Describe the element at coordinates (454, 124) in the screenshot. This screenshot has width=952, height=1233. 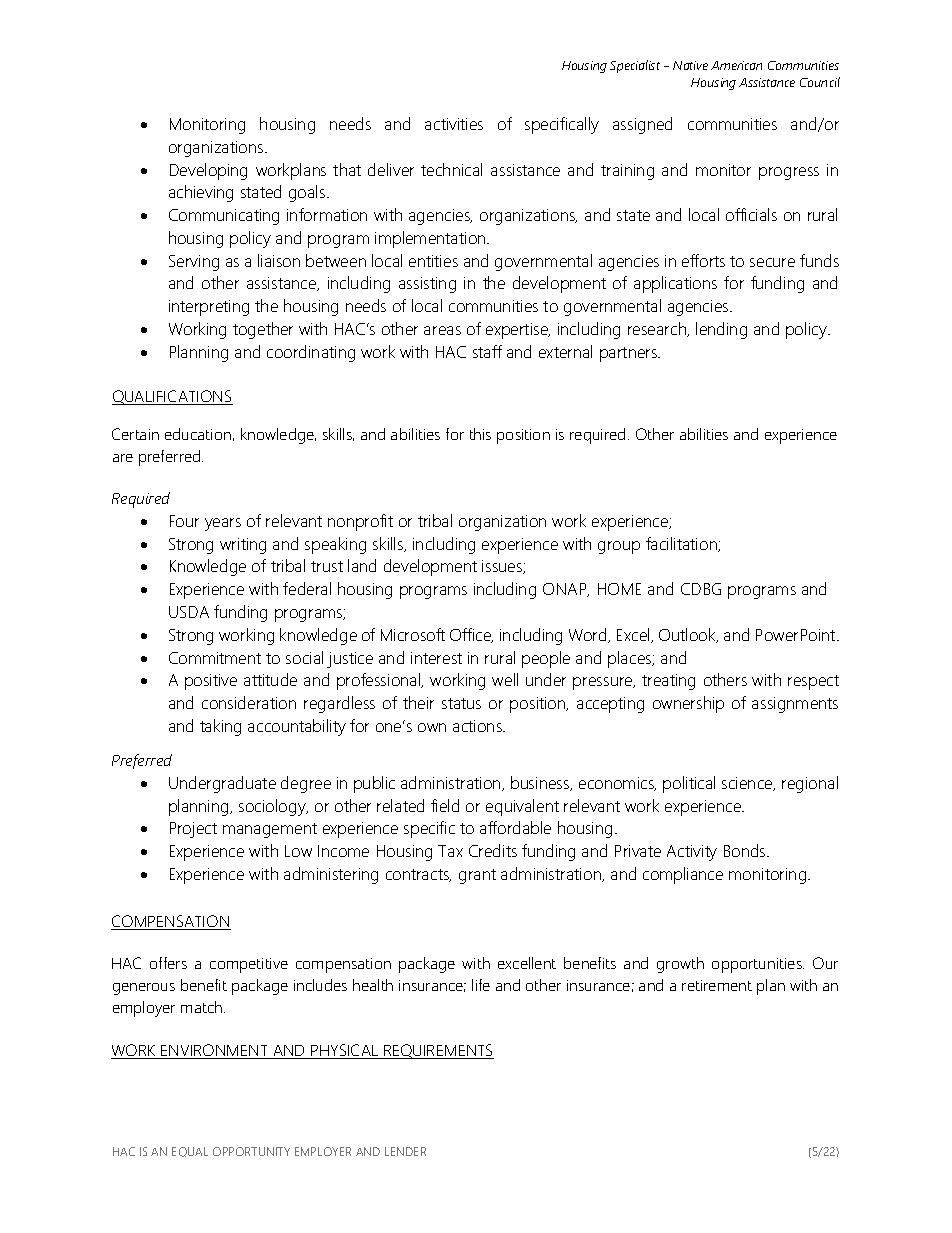
I see `activities` at that location.
